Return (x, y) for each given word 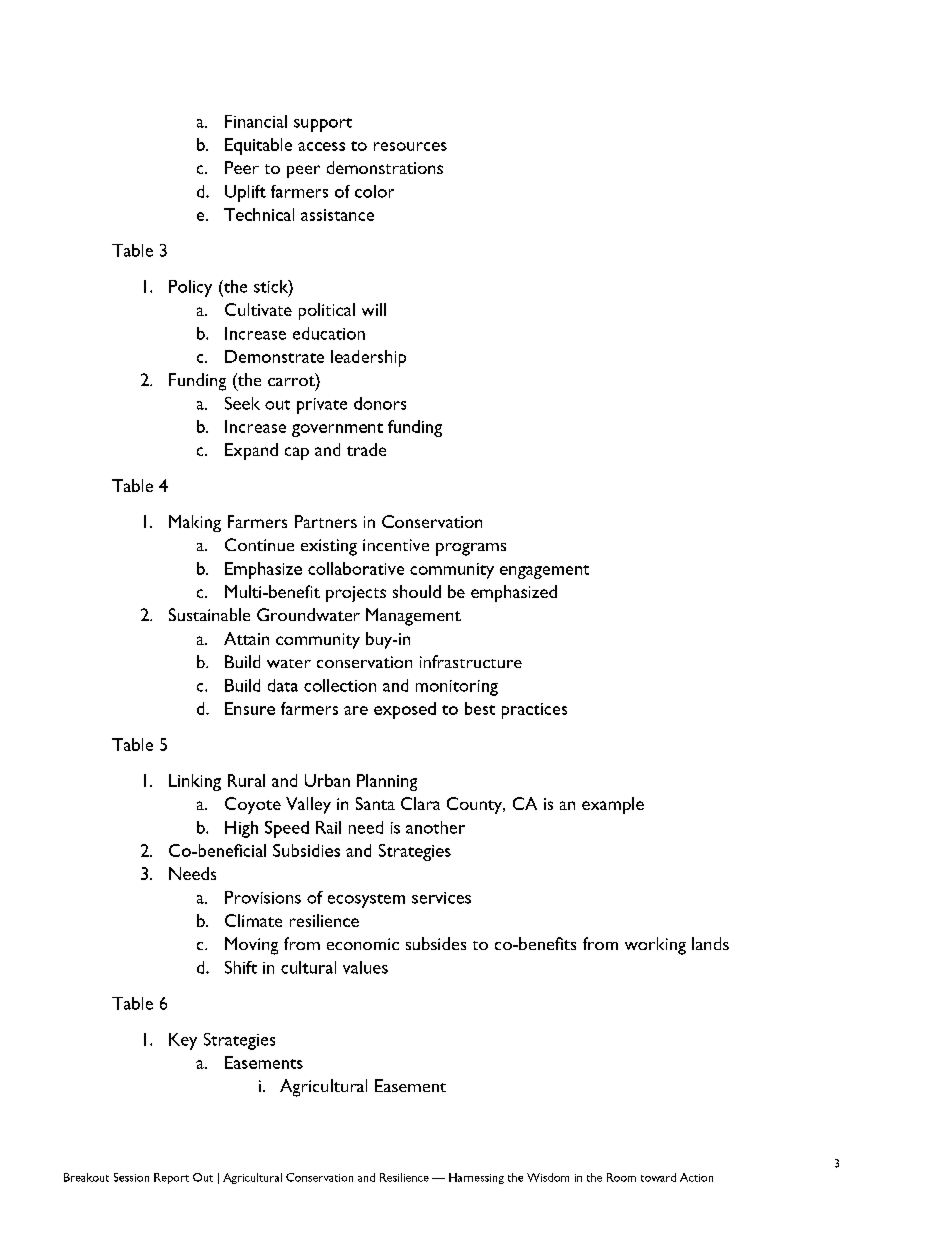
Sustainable (209, 614)
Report (171, 1178)
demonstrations (385, 167)
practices (534, 711)
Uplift (245, 193)
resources (410, 146)
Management (413, 617)
